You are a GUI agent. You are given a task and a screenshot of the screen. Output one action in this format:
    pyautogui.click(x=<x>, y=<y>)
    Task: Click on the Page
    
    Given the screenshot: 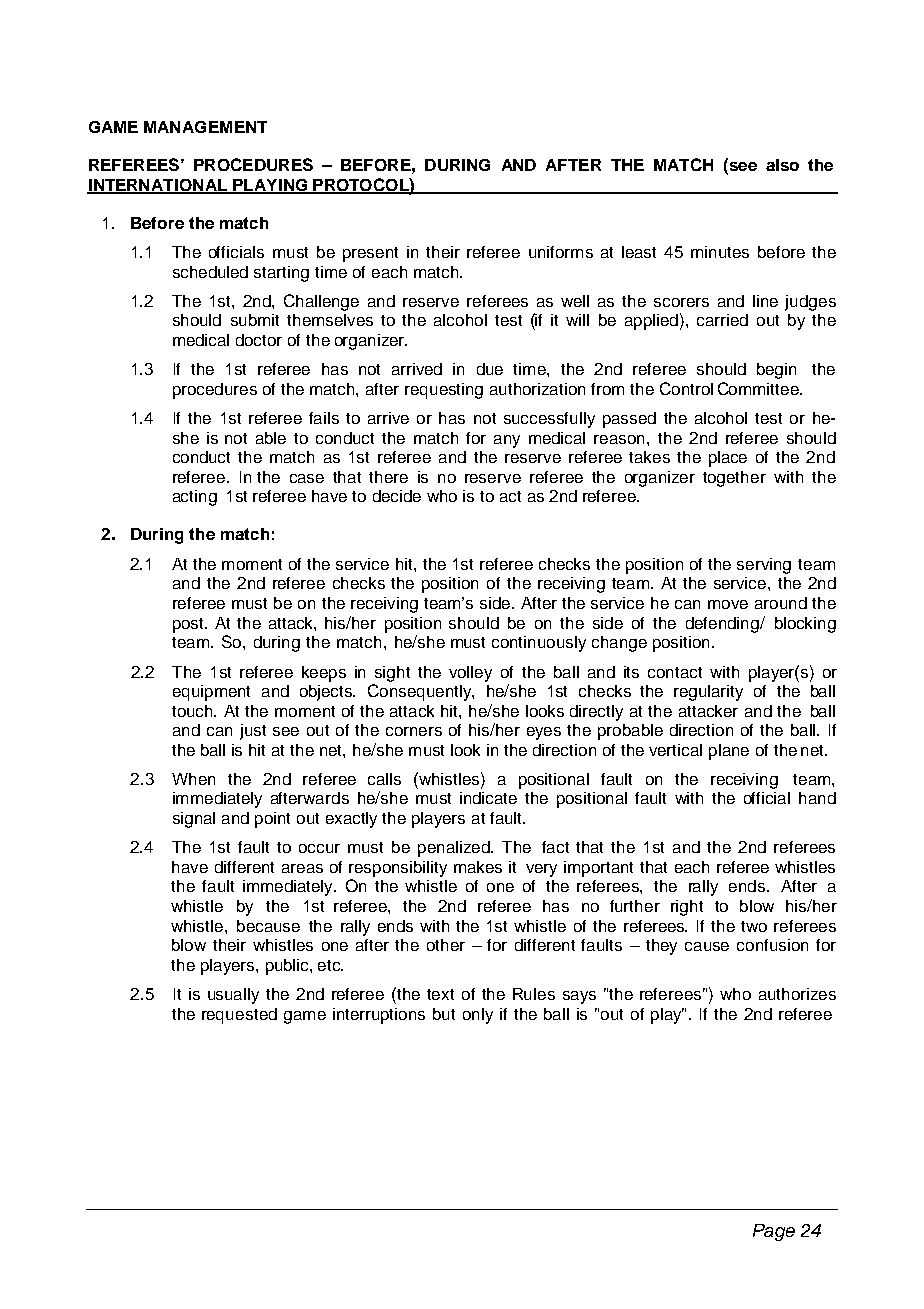 What is the action you would take?
    pyautogui.click(x=774, y=1232)
